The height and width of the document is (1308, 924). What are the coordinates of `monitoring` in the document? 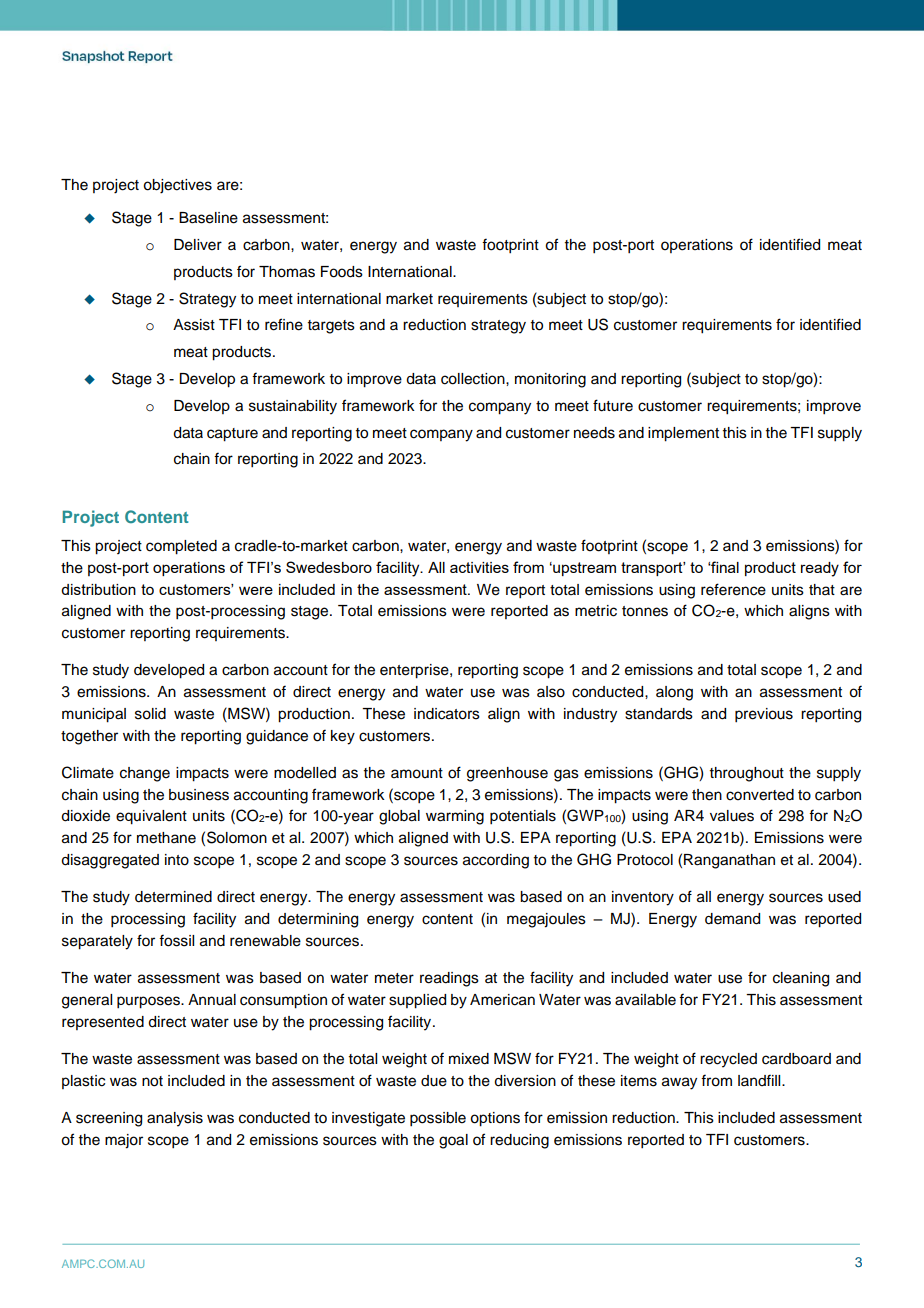 It's located at (550, 380).
